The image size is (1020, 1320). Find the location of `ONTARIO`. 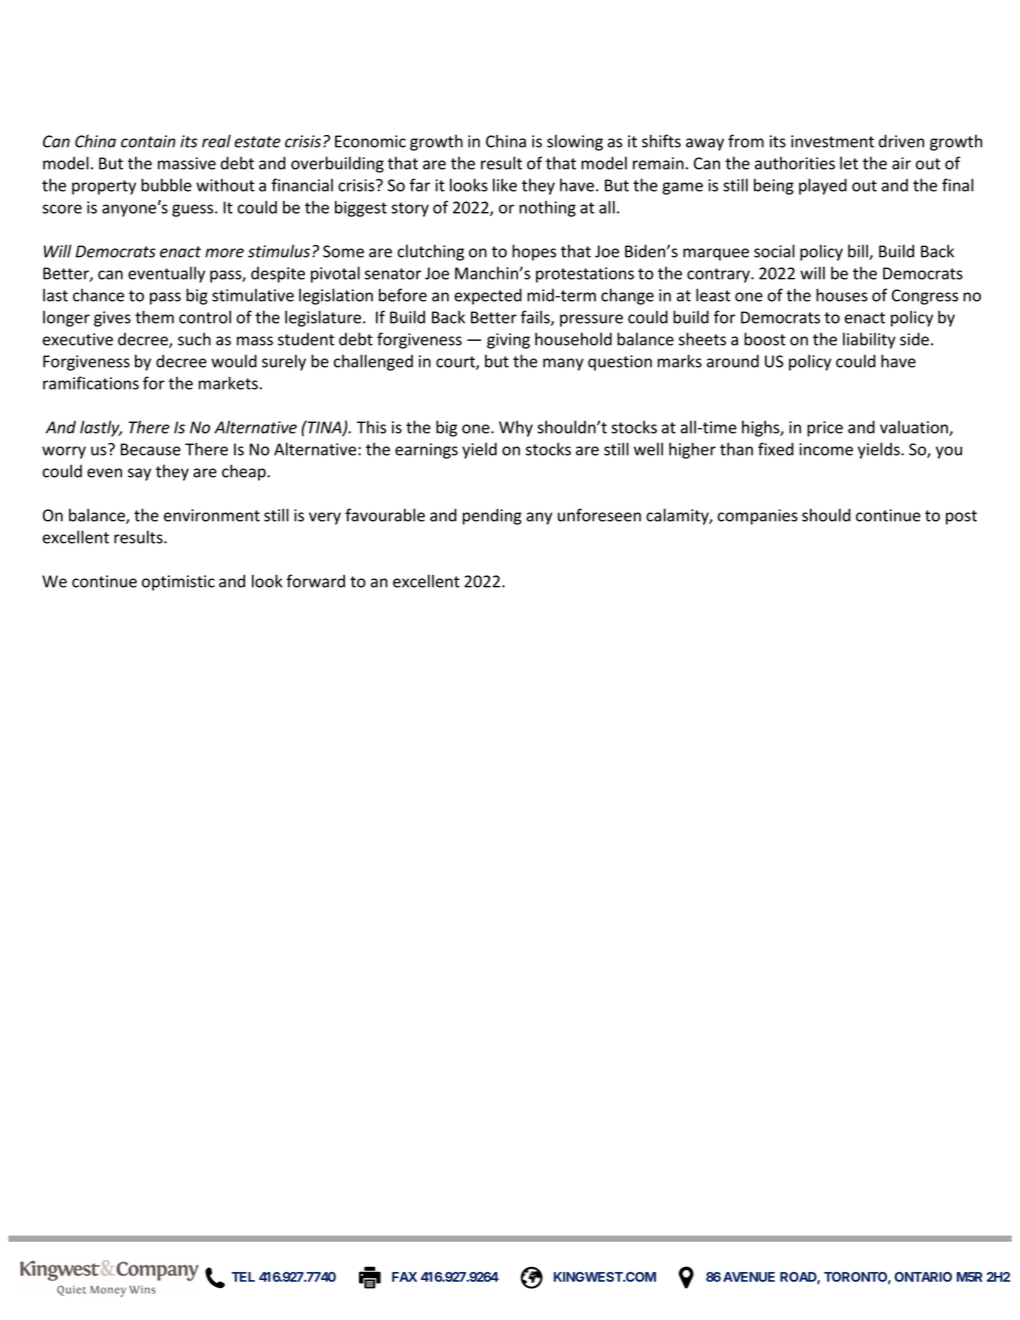

ONTARIO is located at coordinates (923, 1277).
